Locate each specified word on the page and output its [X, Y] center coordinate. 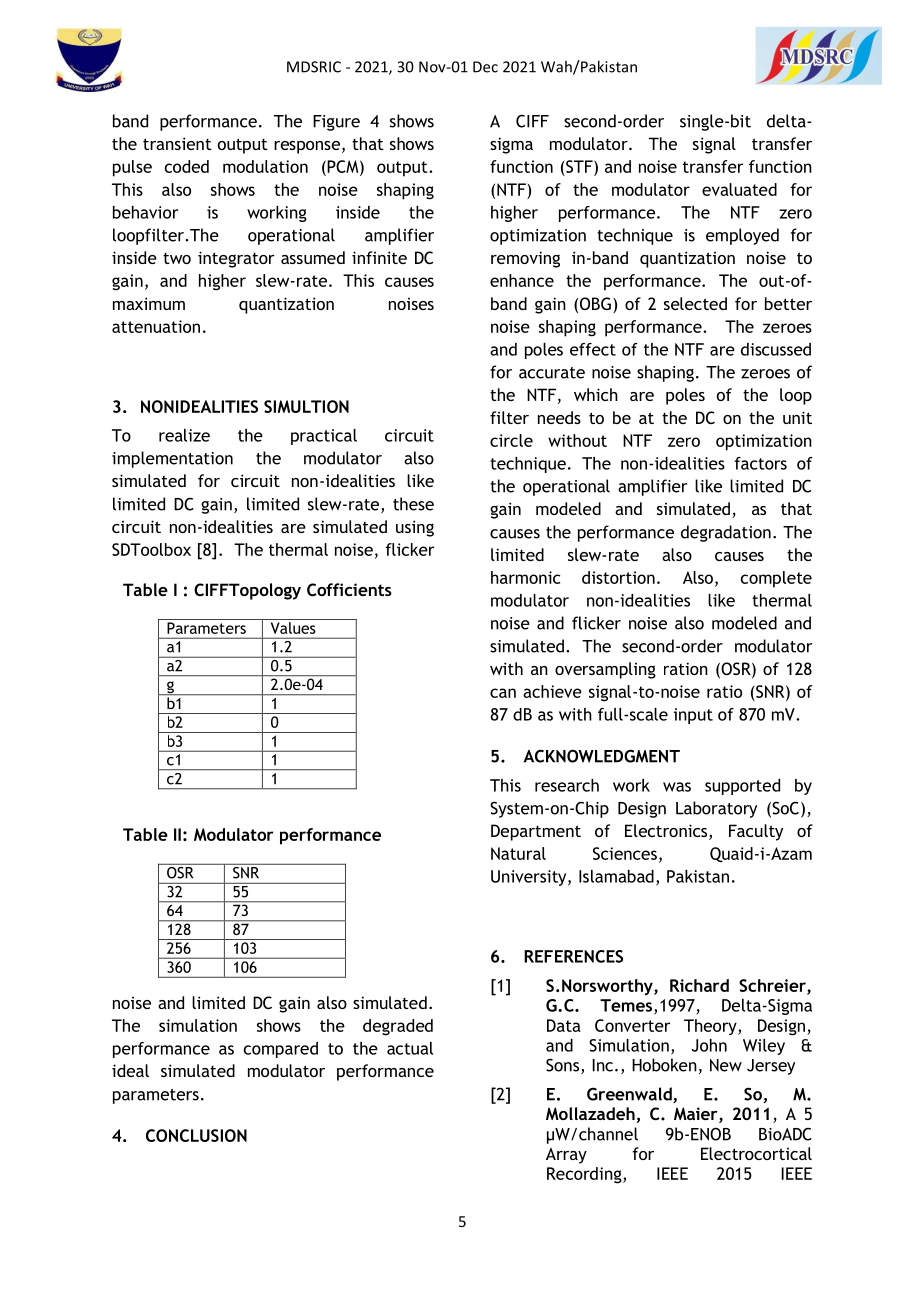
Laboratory [716, 809]
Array [566, 1156]
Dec [485, 67]
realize [184, 435]
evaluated [739, 189]
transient [177, 143]
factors [761, 463]
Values [293, 628]
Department [536, 832]
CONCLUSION [196, 1135]
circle [511, 440]
